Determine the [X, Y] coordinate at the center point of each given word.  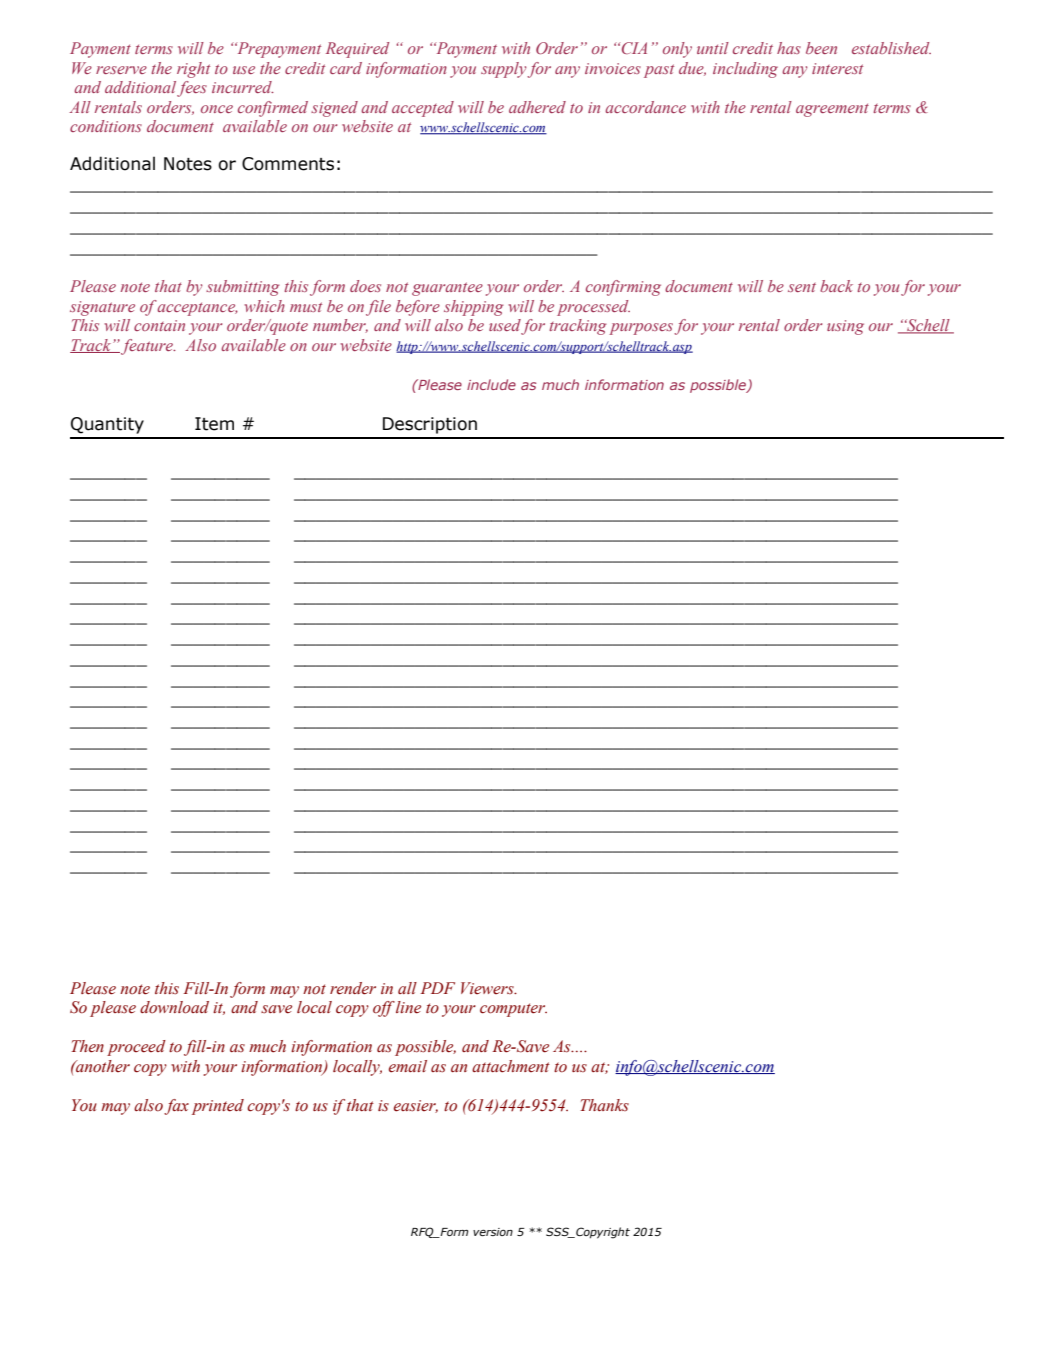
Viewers [488, 988]
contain [159, 325]
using [845, 327]
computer [513, 1010]
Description [430, 425]
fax [176, 1107]
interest [837, 68]
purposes [641, 329]
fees [192, 89]
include [491, 384]
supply [504, 70]
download [174, 1007]
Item [214, 424]
